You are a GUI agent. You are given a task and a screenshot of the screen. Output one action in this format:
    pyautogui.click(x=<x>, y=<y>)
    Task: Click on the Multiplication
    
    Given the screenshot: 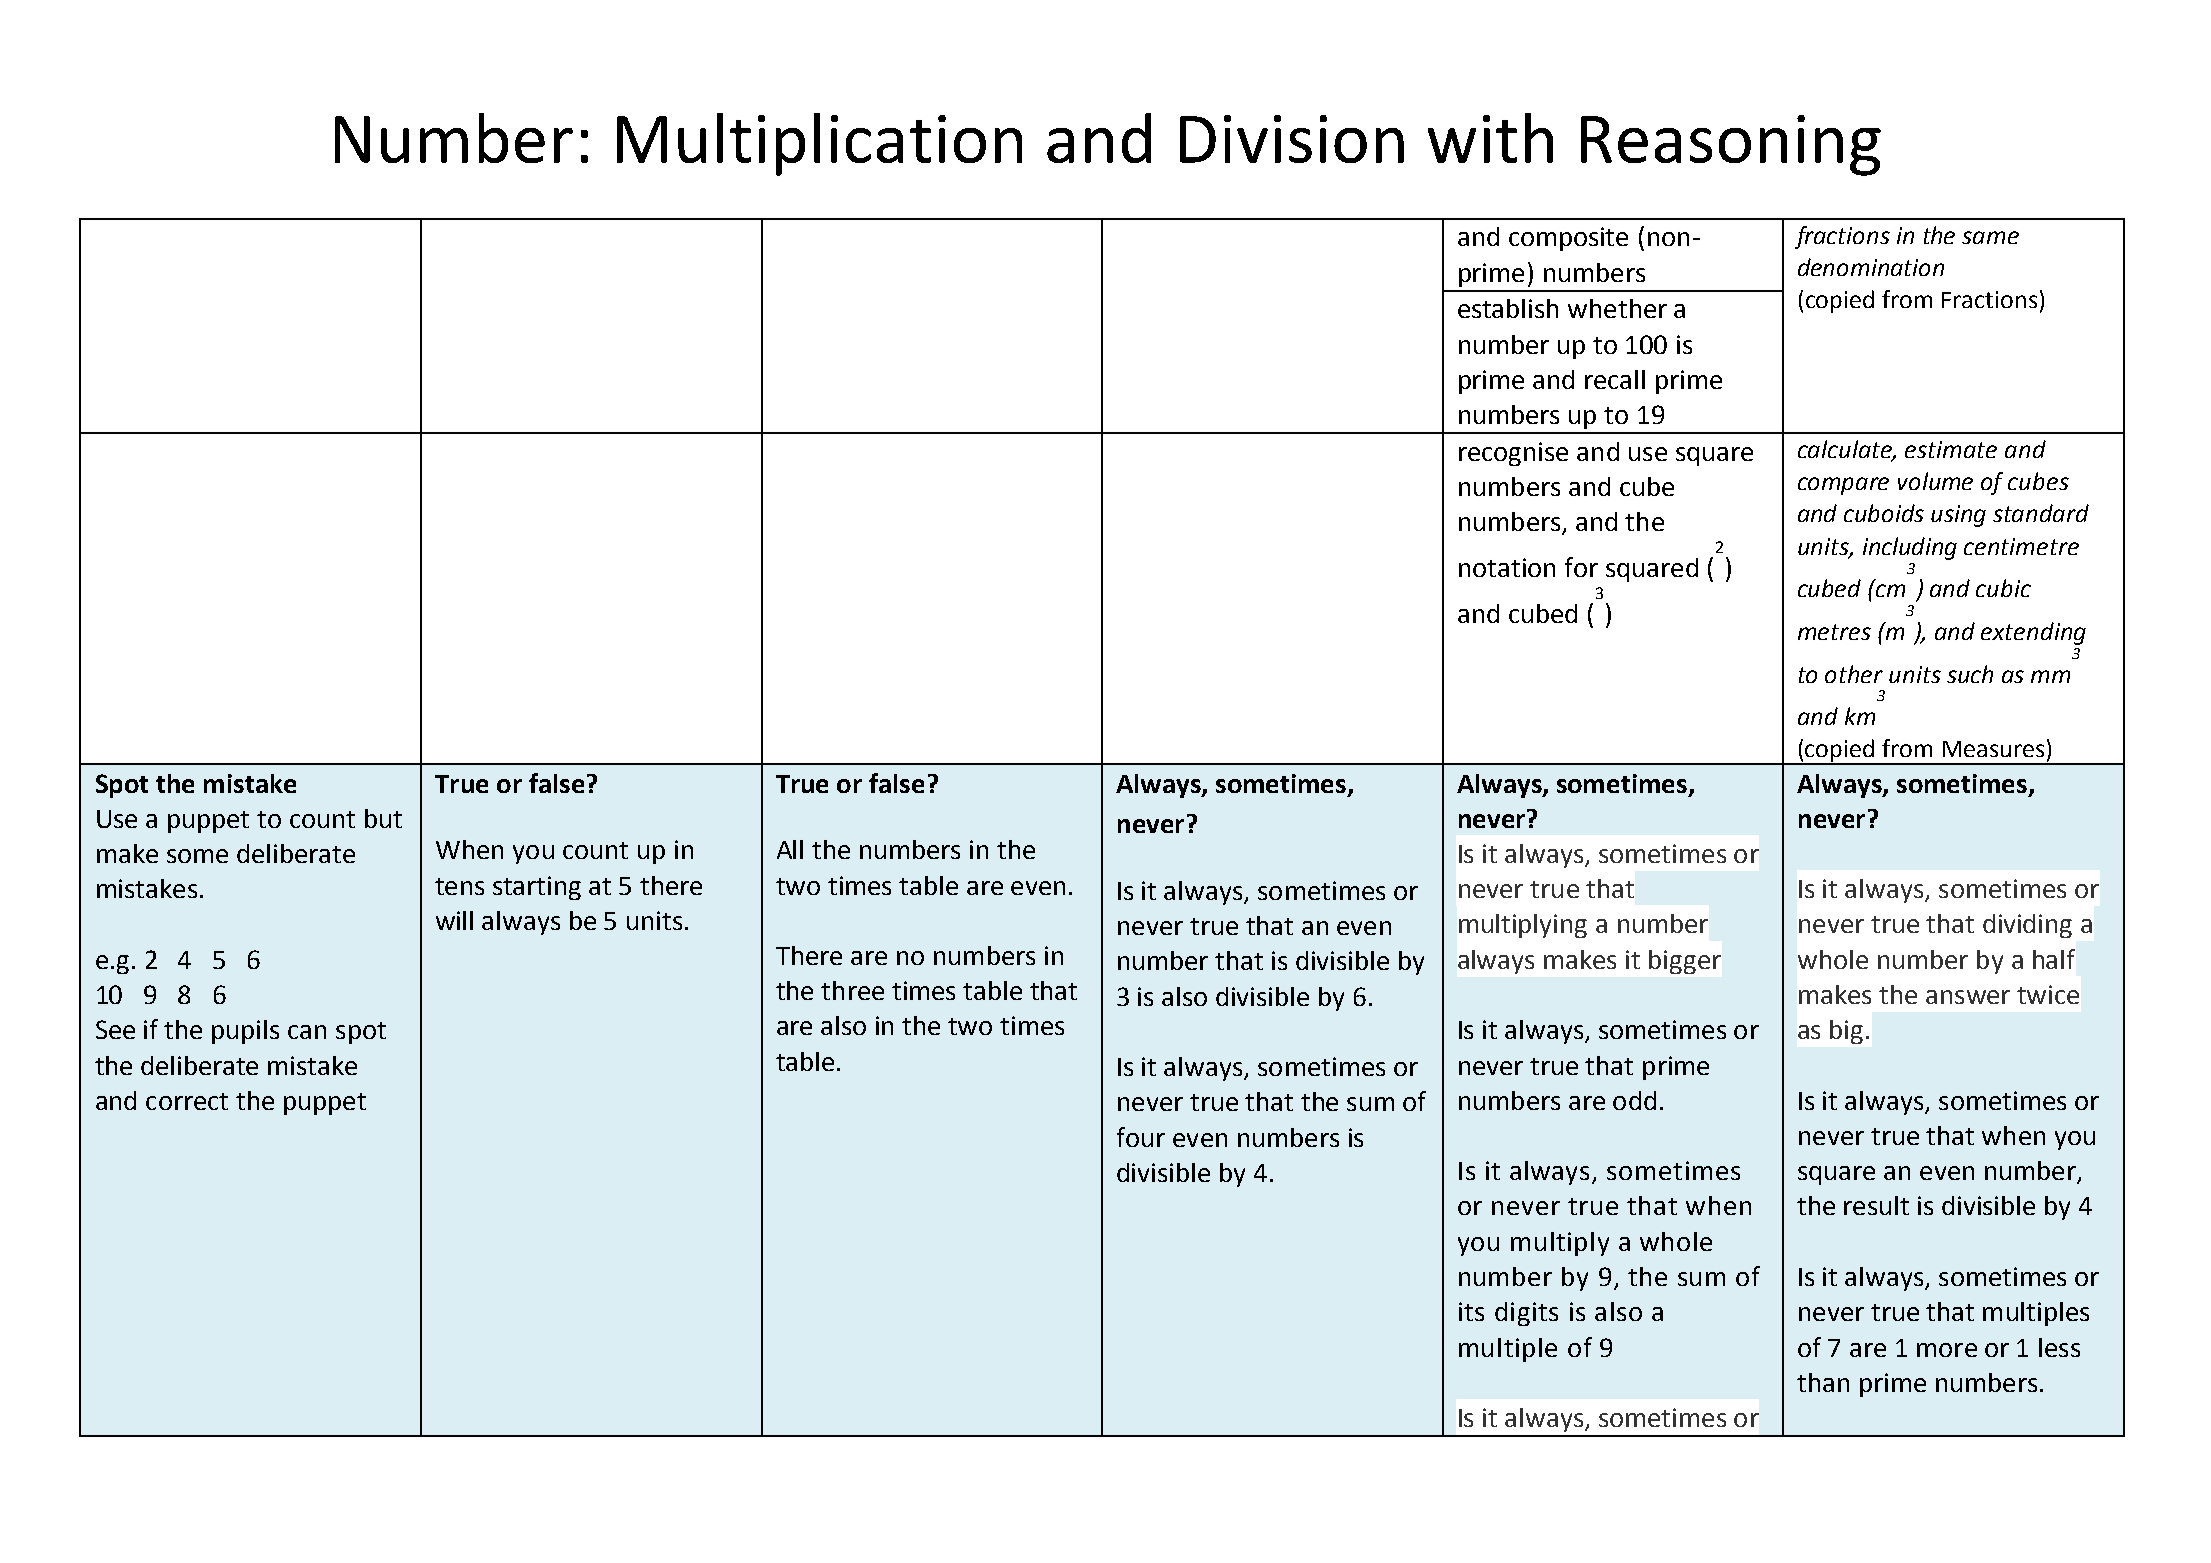 What is the action you would take?
    pyautogui.click(x=819, y=144)
